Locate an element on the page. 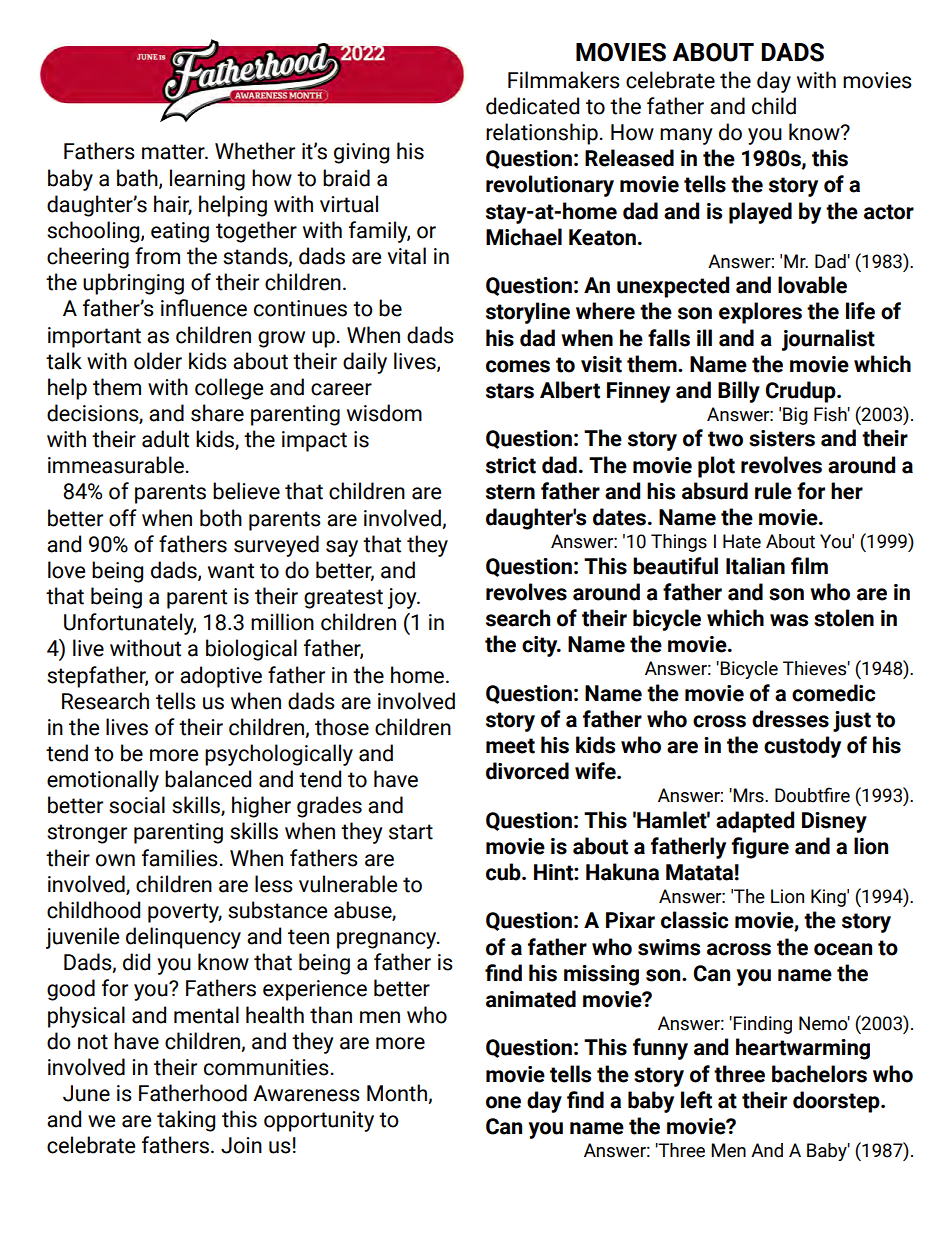  one is located at coordinates (503, 1102).
